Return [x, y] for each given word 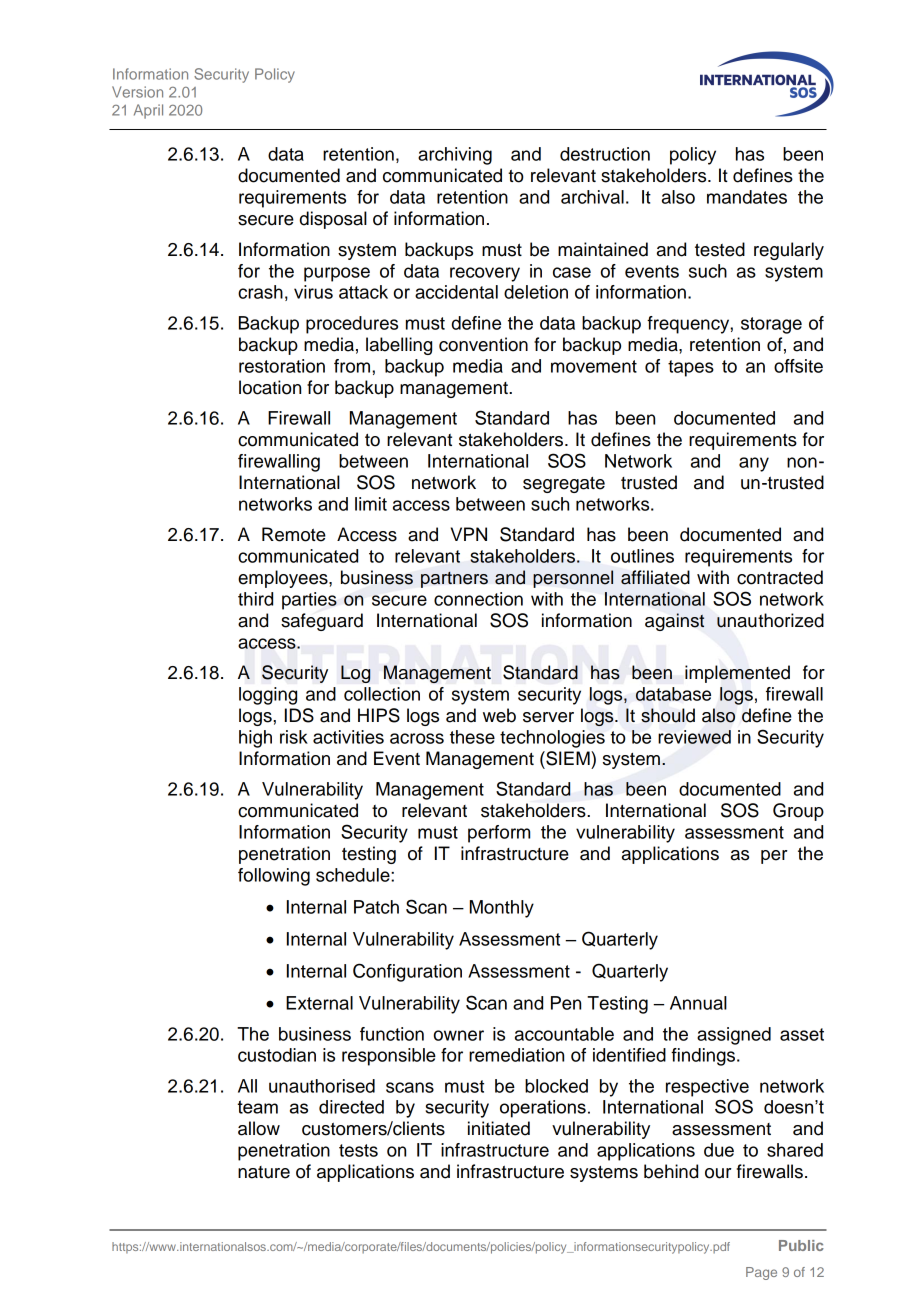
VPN [469, 534]
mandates [747, 197]
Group [798, 812]
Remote [294, 534]
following [274, 877]
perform [499, 834]
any [754, 464]
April [148, 111]
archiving [455, 156]
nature [264, 1172]
